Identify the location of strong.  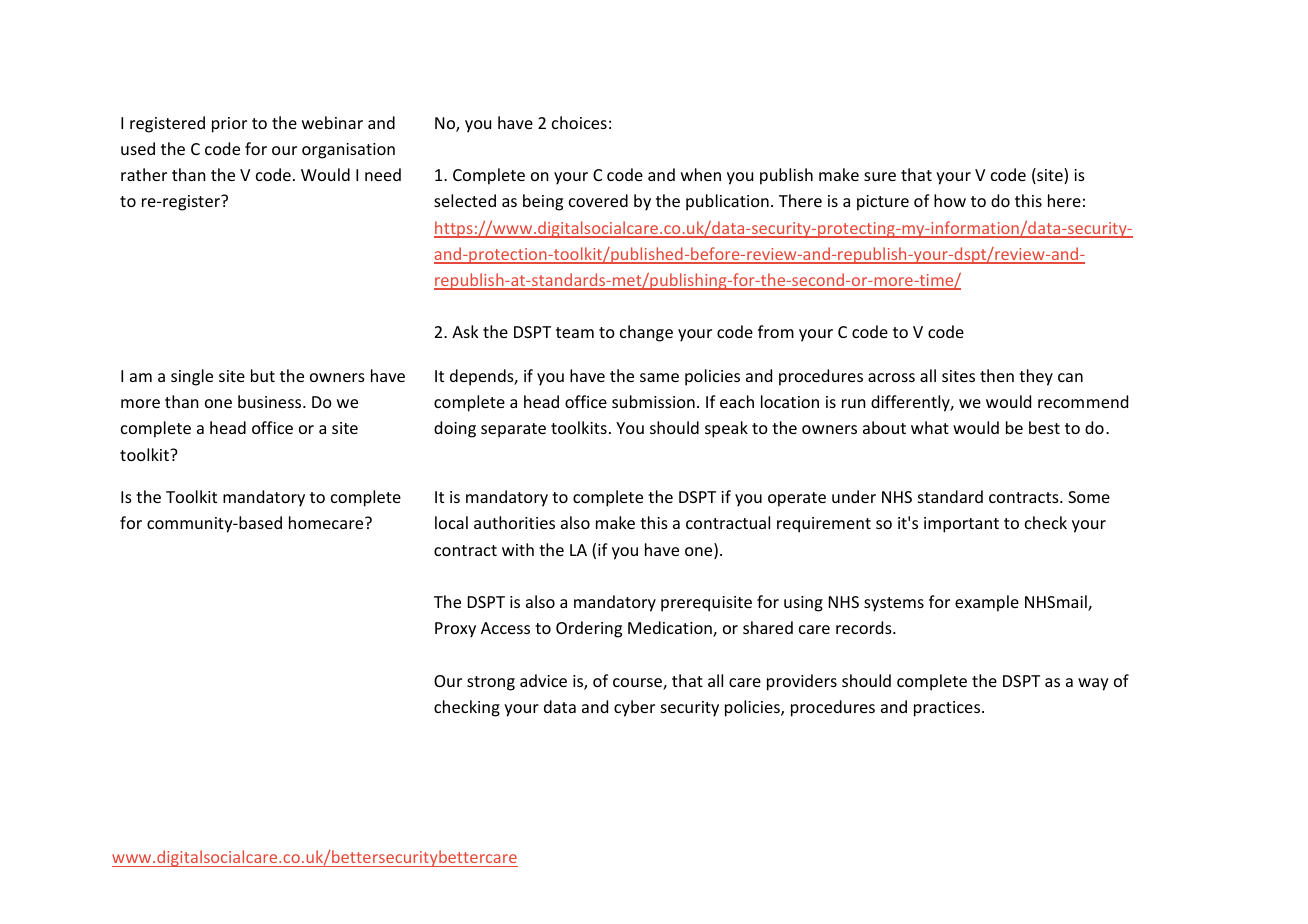
(491, 683).
